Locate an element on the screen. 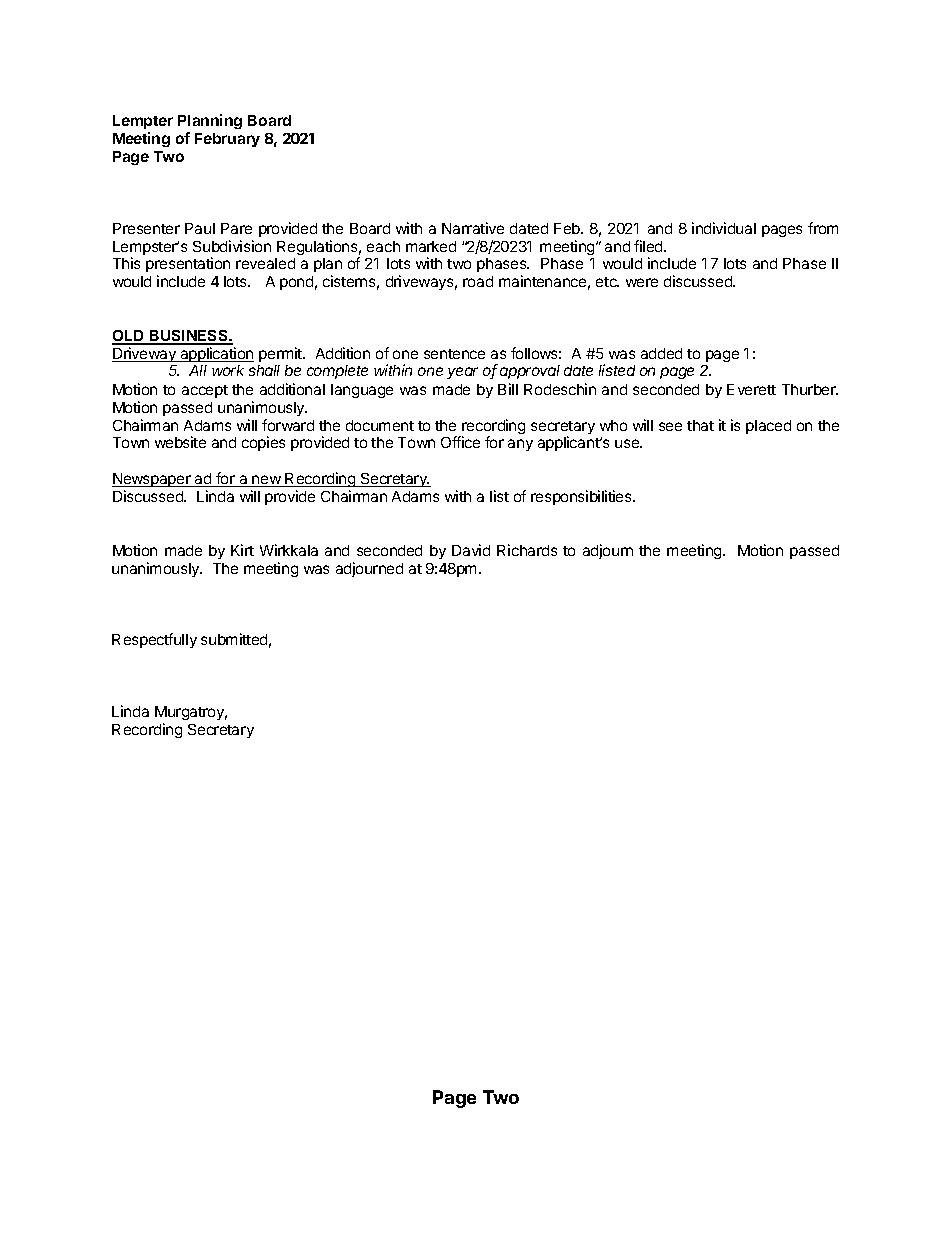 This screenshot has width=952, height=1233. Respectfully is located at coordinates (154, 640).
